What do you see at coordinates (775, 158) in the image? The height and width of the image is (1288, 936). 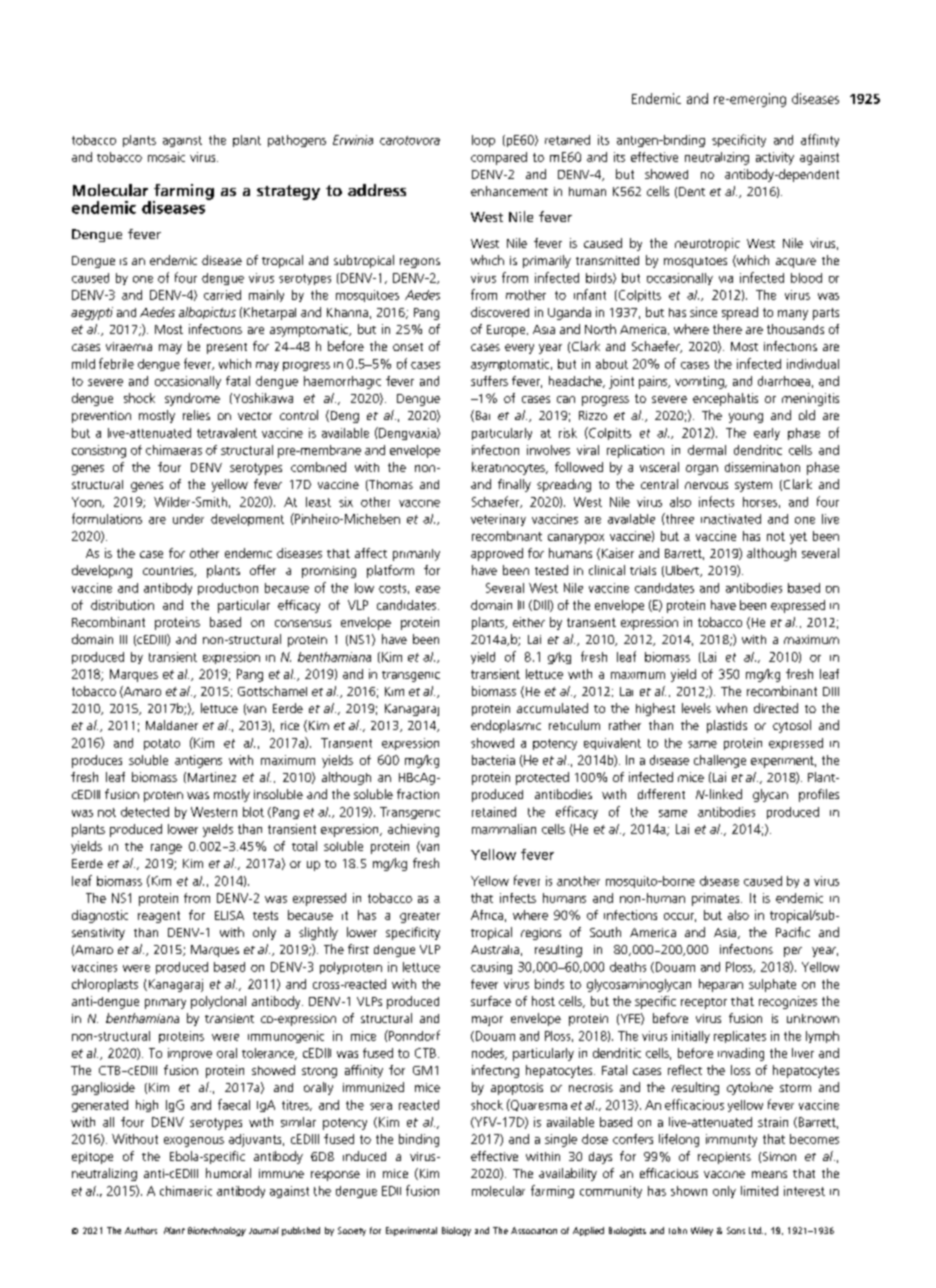 I see `activity` at bounding box center [775, 158].
